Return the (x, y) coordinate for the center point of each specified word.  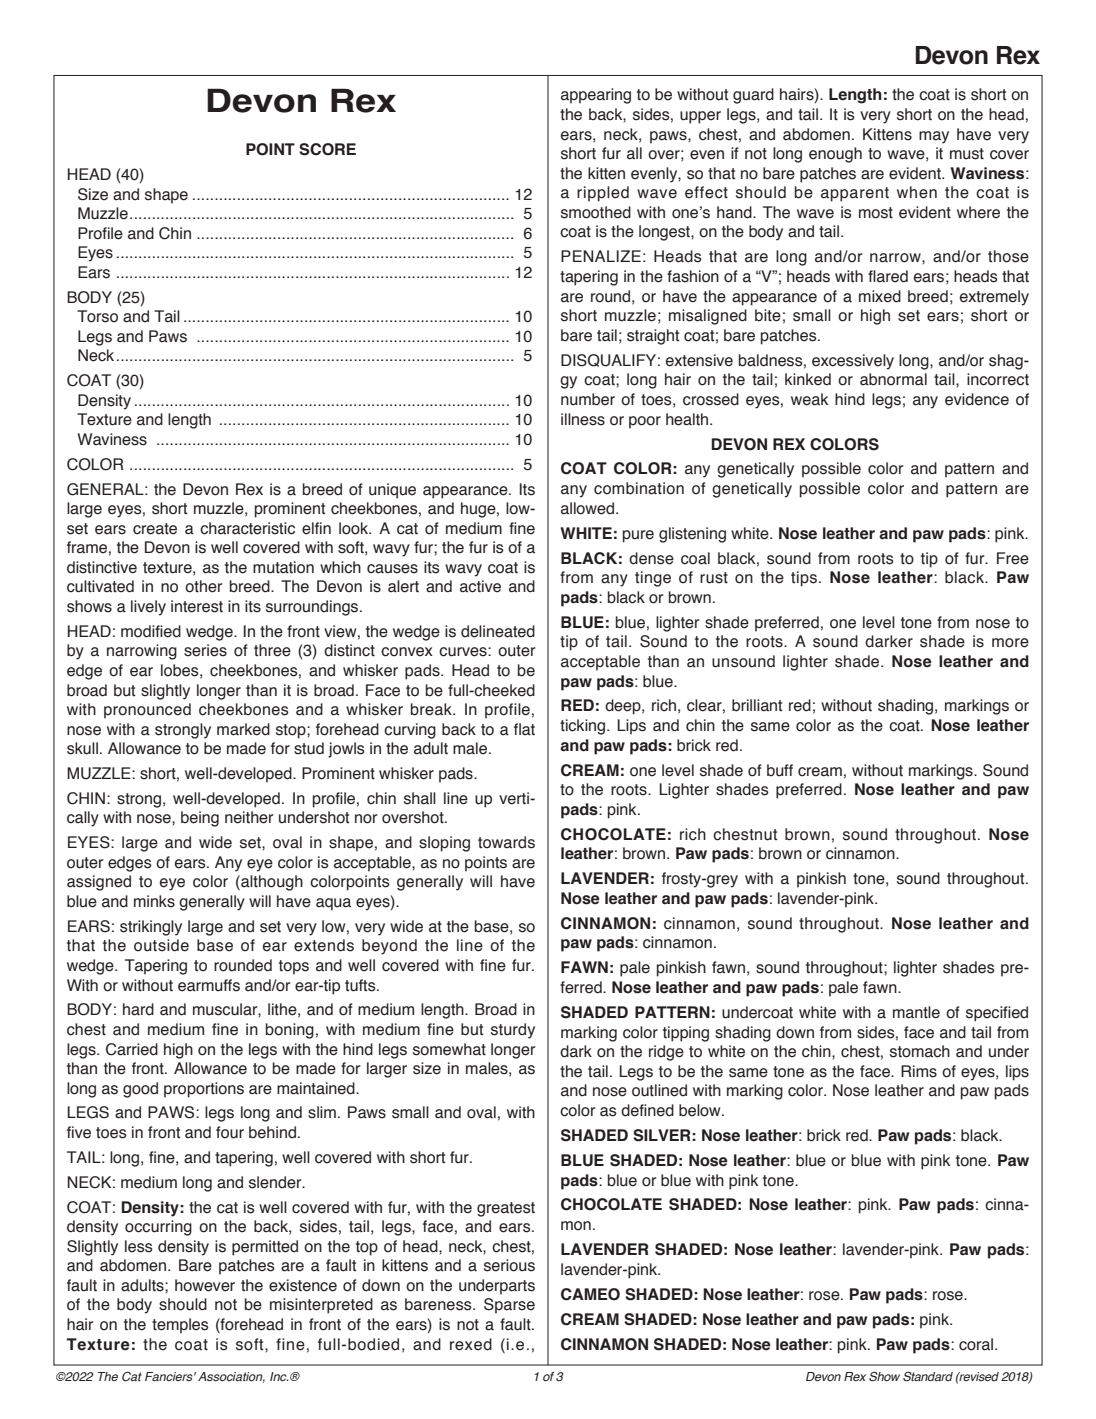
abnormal (893, 379)
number (588, 399)
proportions (204, 1090)
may (934, 137)
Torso (97, 316)
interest (197, 606)
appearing (596, 96)
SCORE (327, 149)
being (200, 819)
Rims (919, 1071)
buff (780, 770)
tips (804, 579)
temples (180, 1326)
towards (506, 842)
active (480, 586)
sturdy (513, 1031)
